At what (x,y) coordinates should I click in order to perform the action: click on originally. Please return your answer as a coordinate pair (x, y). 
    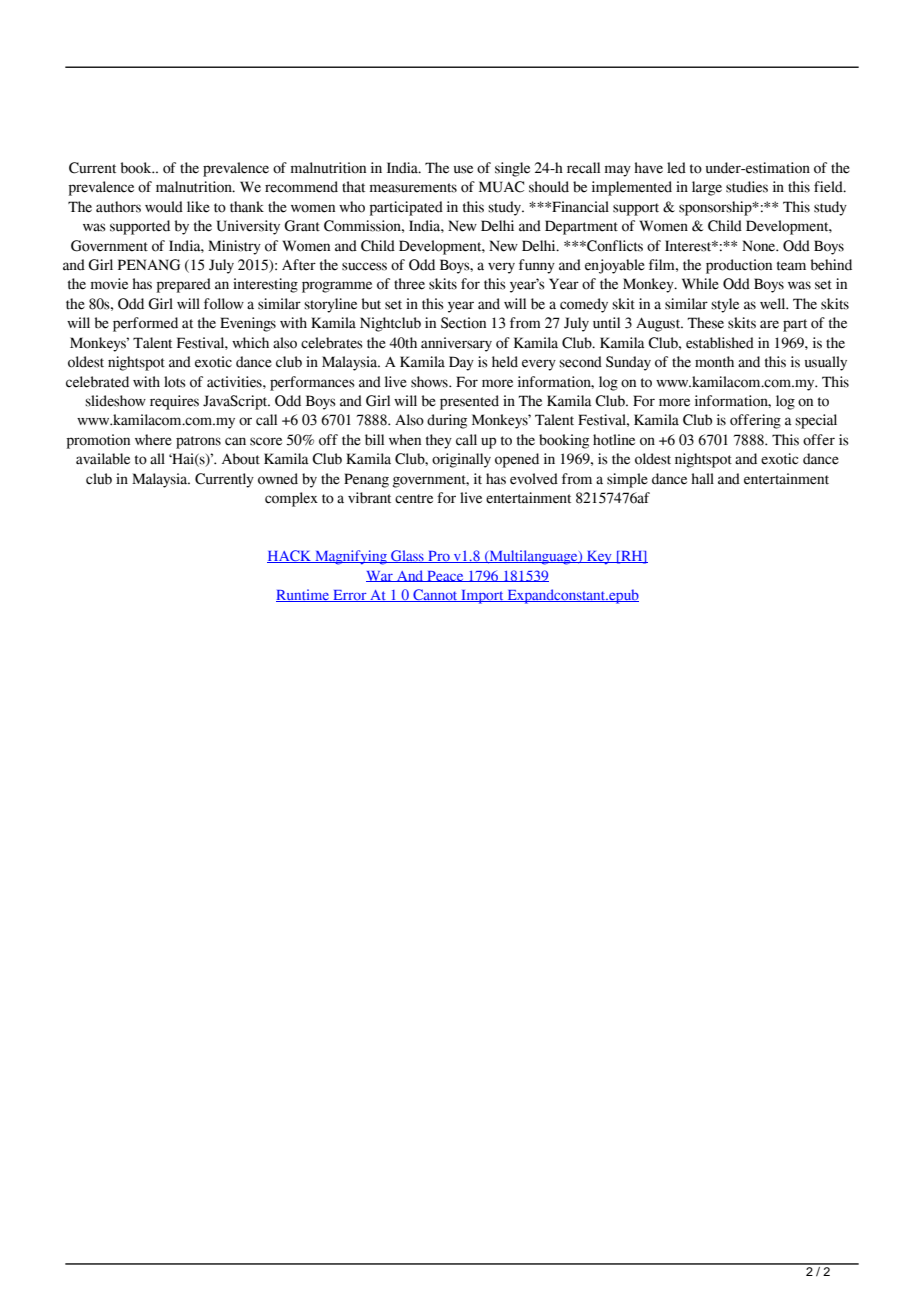
    Looking at the image, I should click on (461, 460).
